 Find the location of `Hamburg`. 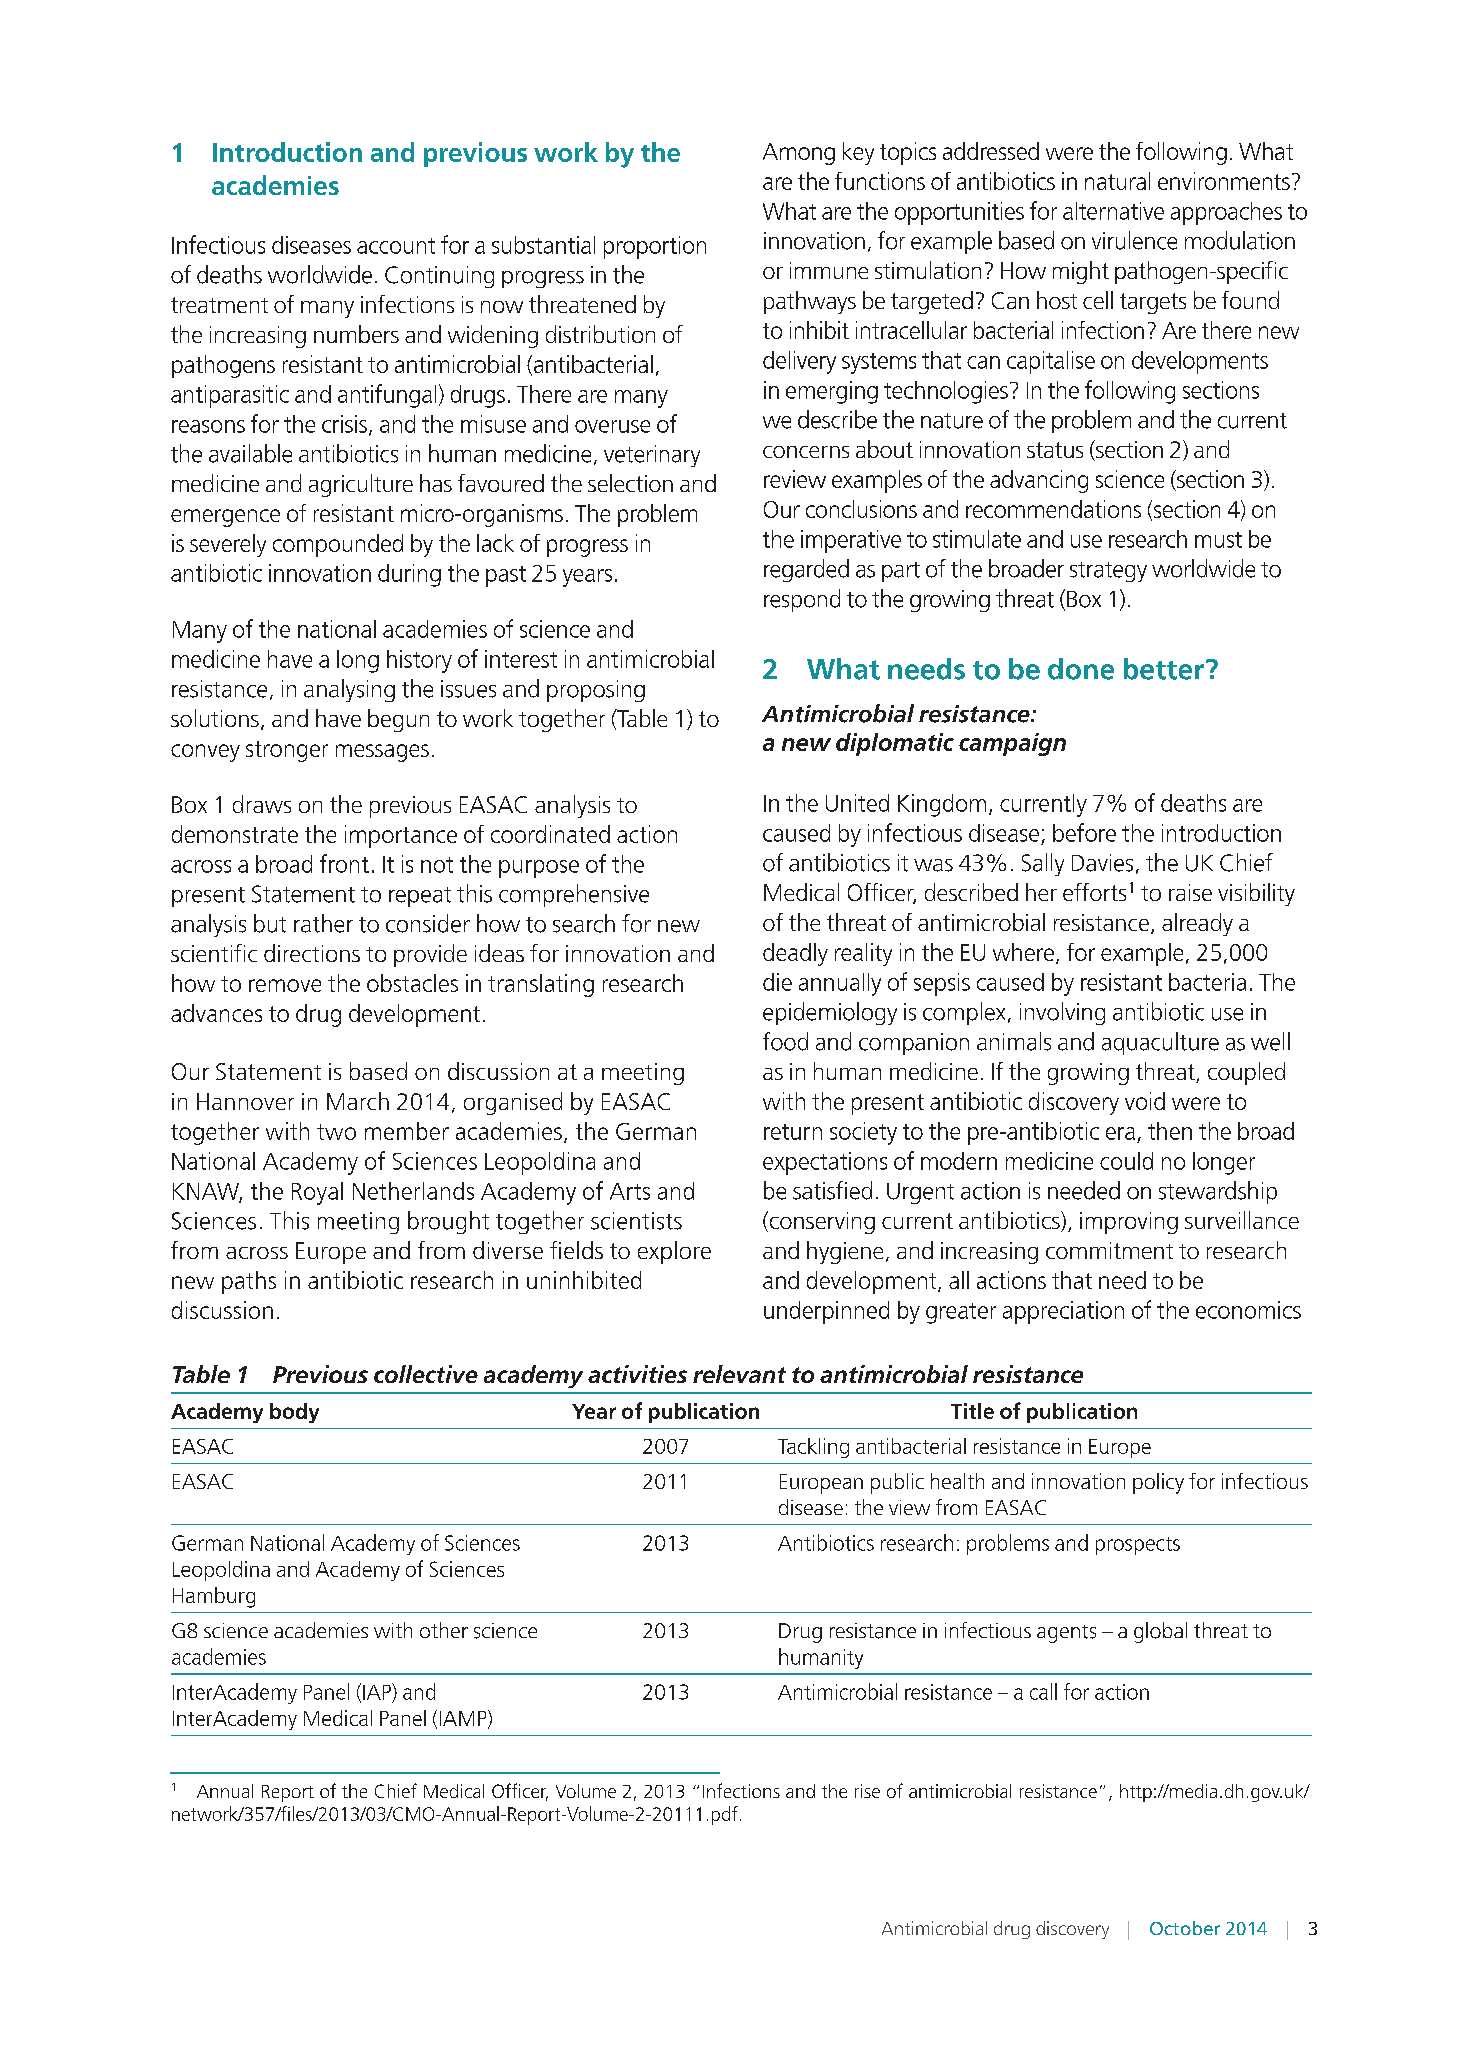

Hamburg is located at coordinates (214, 1597).
